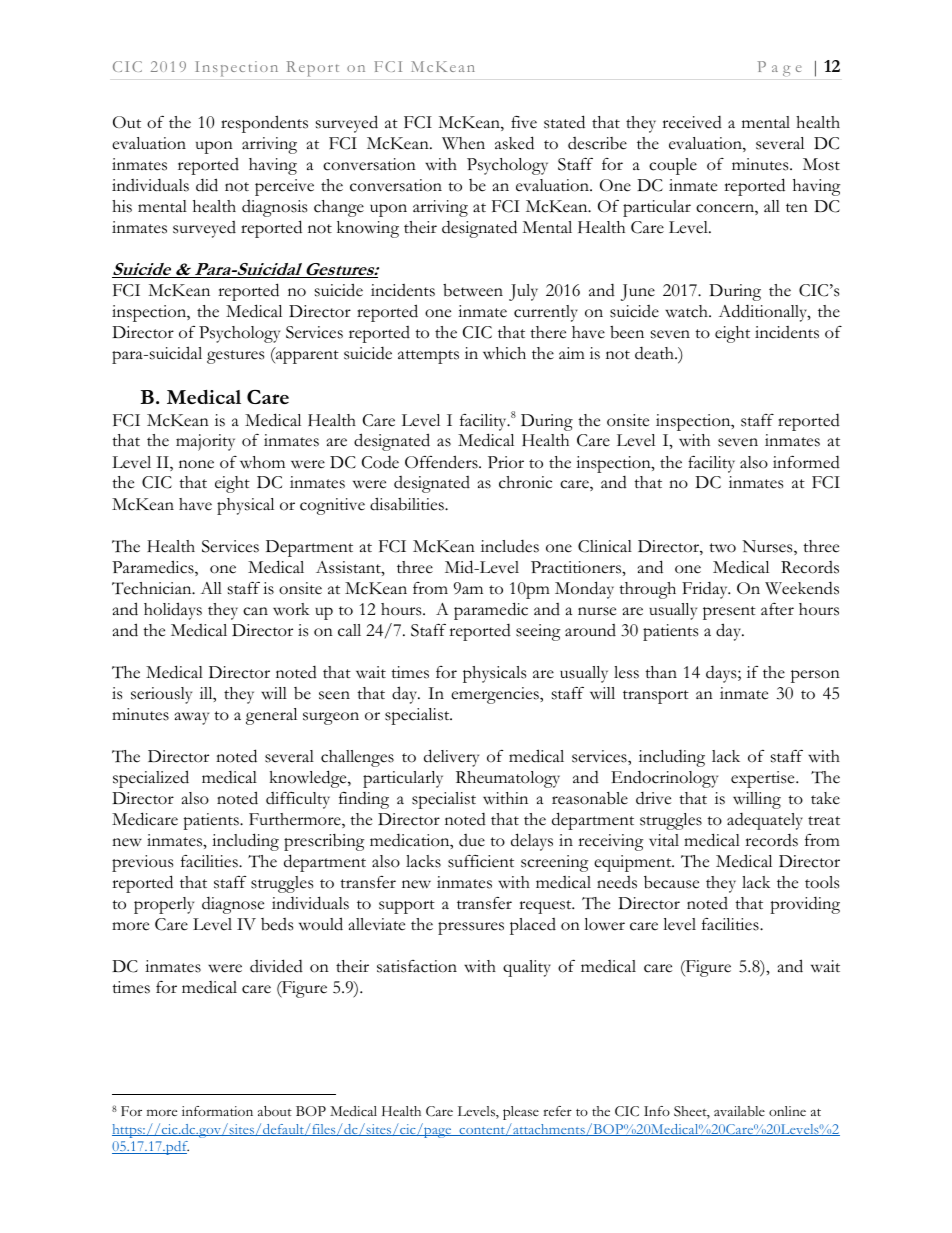 Image resolution: width=952 pixels, height=1233 pixels. Describe the element at coordinates (521, 1113) in the page. I see `please` at that location.
